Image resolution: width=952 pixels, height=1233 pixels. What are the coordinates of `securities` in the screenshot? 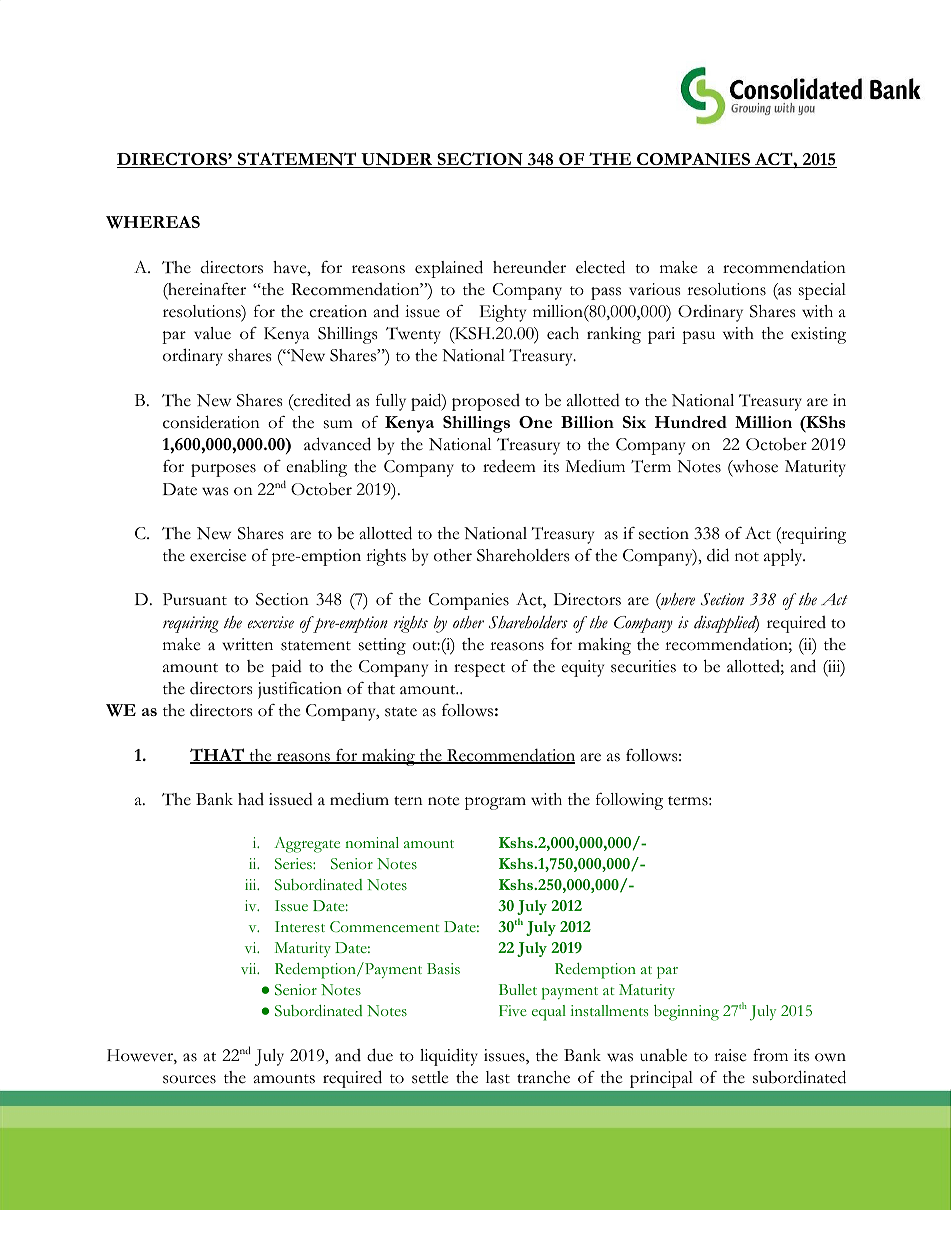 It's located at (643, 666).
